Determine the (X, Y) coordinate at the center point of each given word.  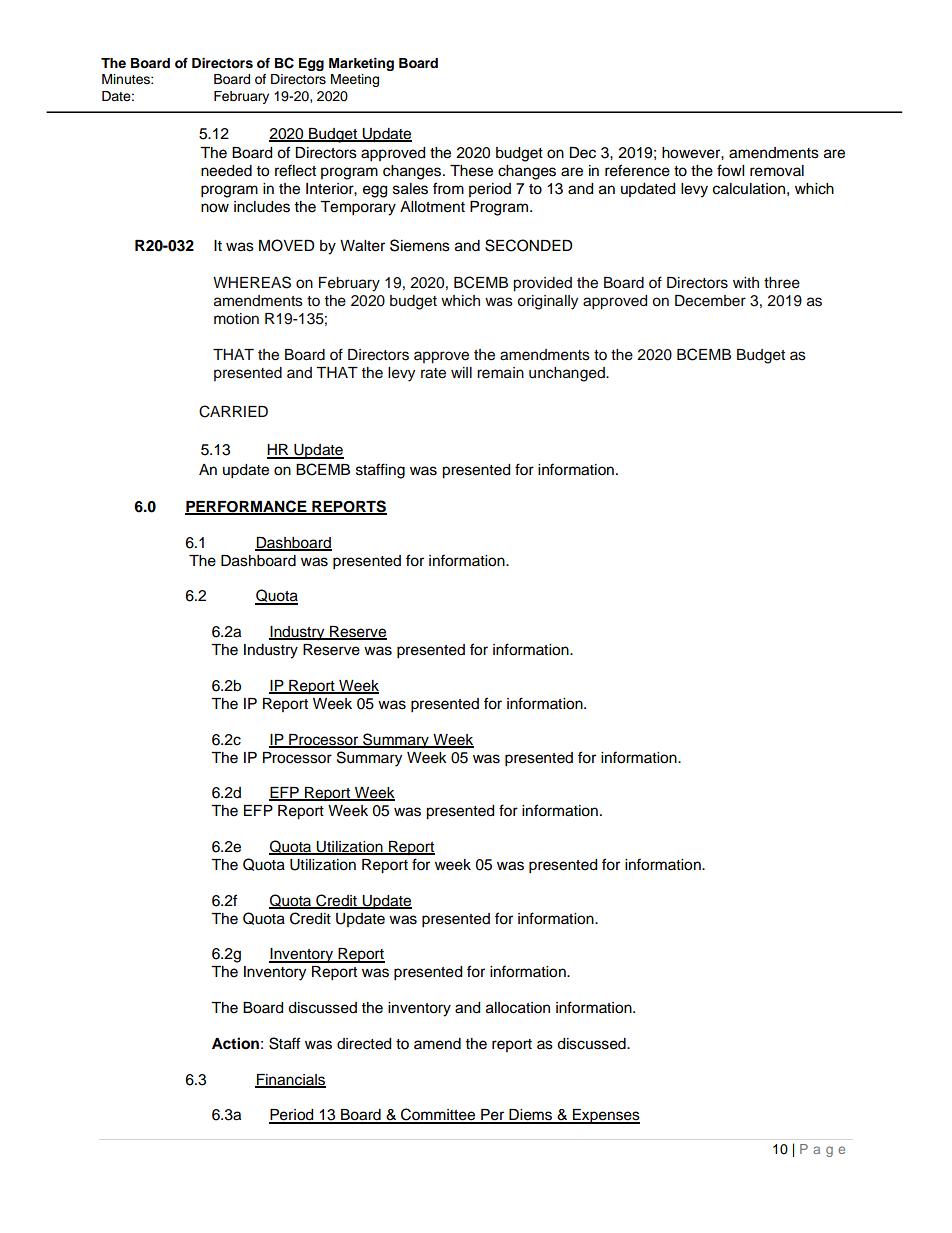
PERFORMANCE (247, 507)
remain (500, 373)
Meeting (355, 80)
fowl (730, 170)
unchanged (568, 374)
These (471, 171)
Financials (290, 1081)
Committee (438, 1115)
